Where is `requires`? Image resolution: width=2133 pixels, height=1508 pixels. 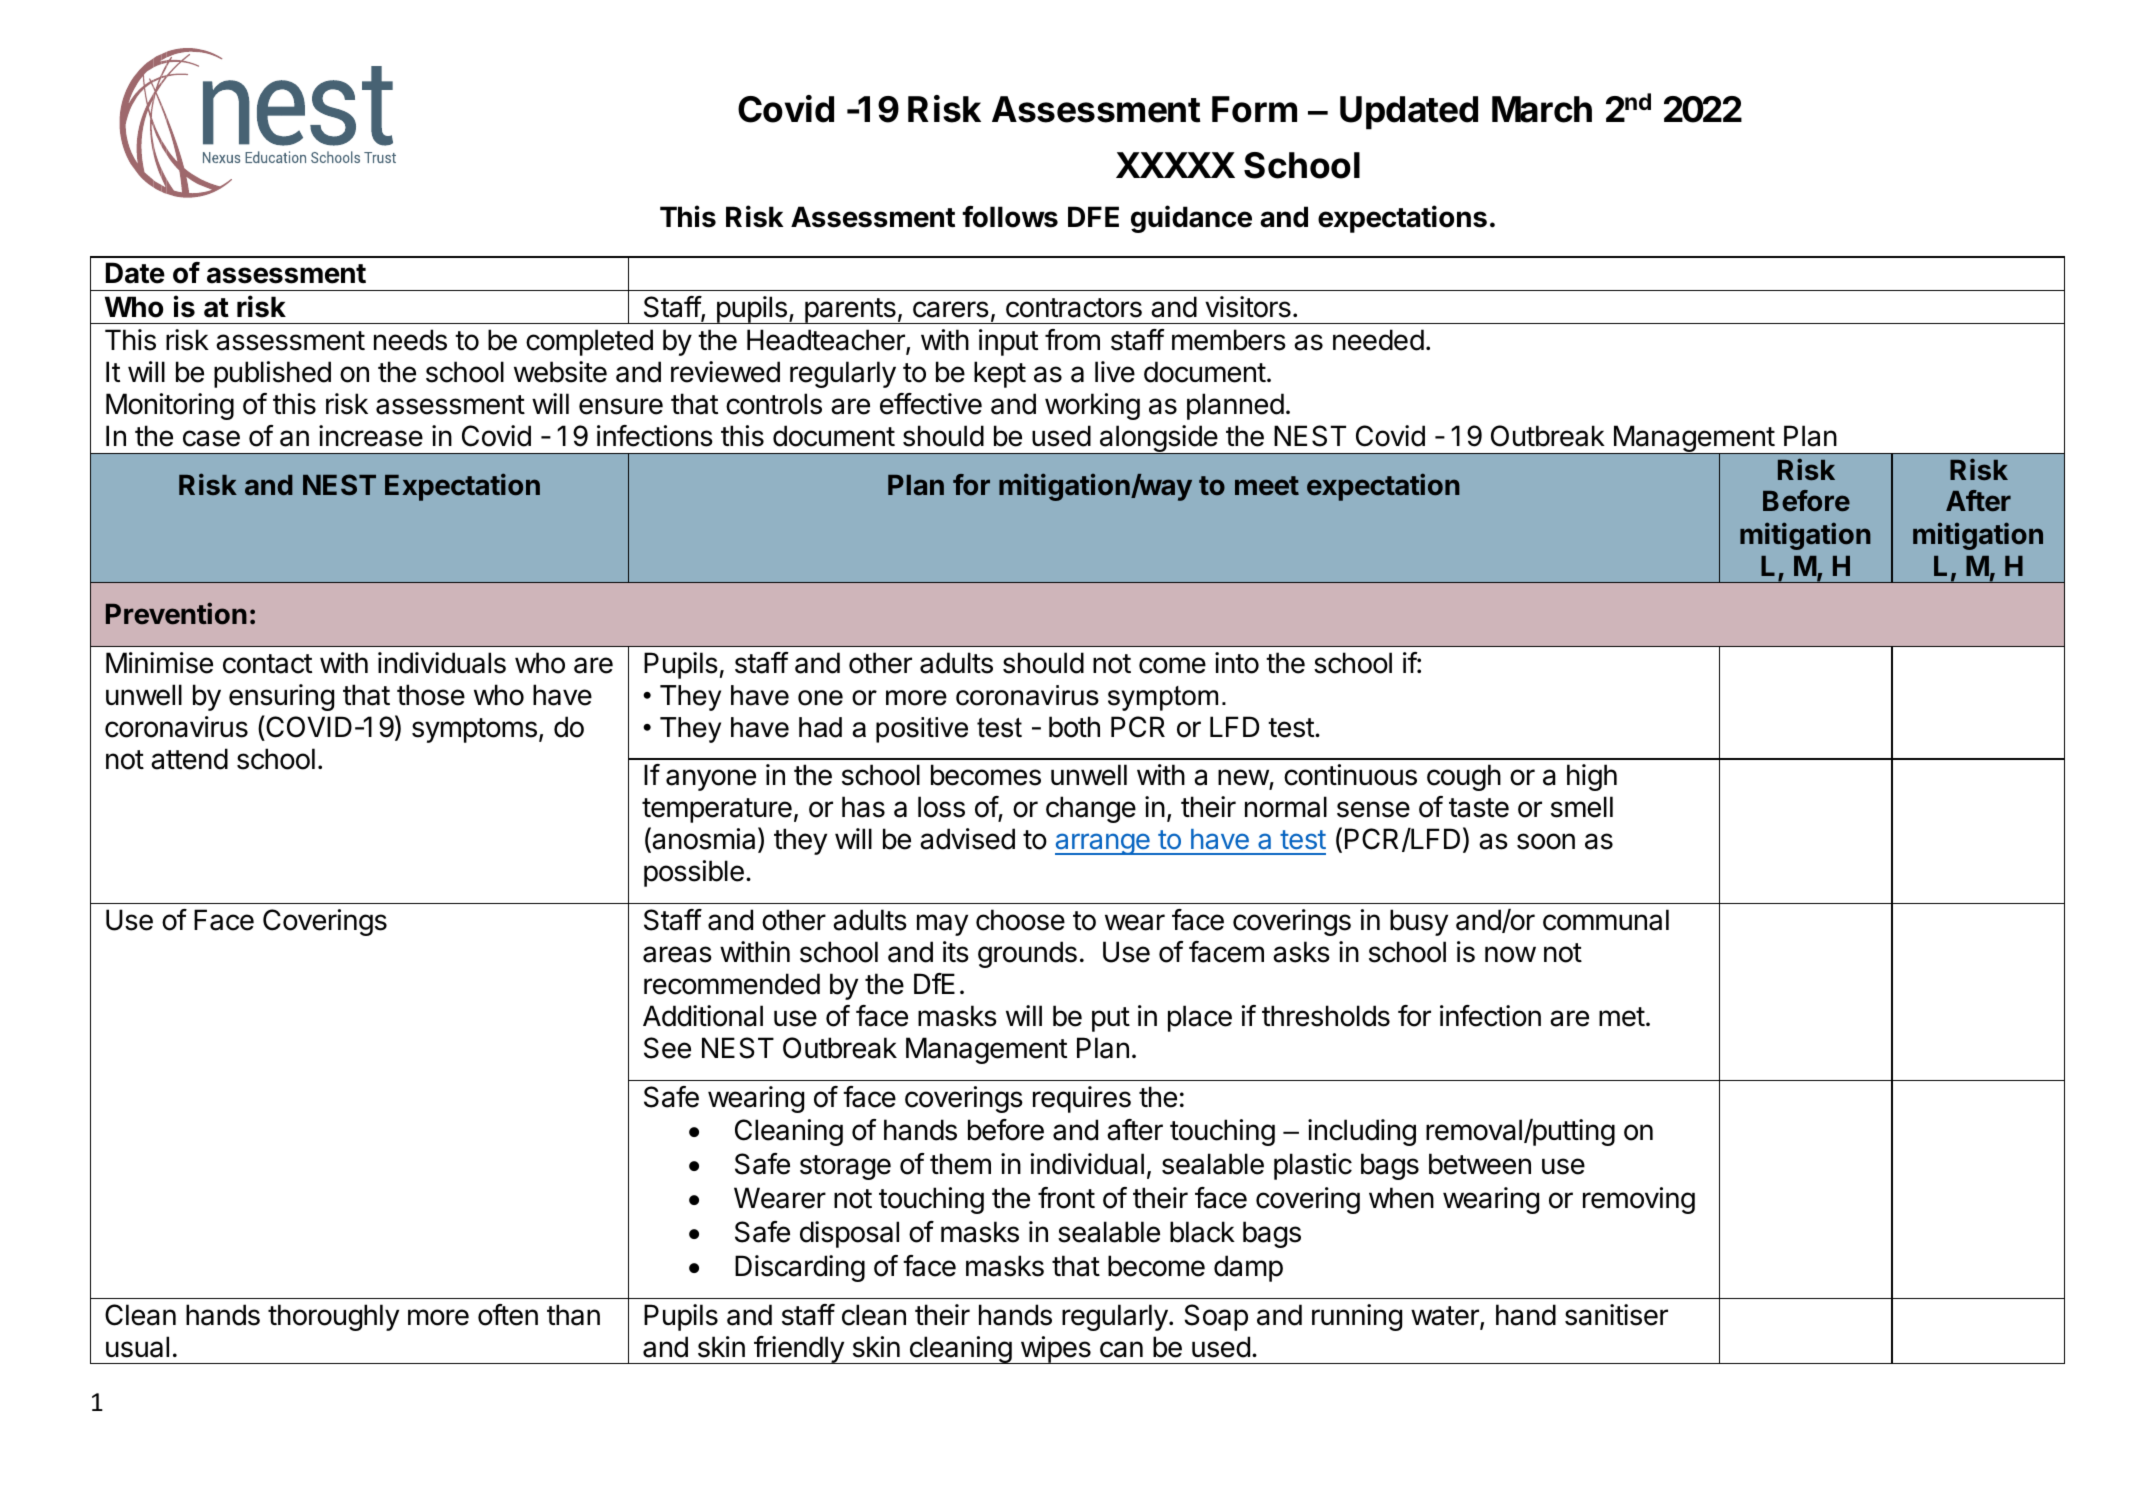
requires is located at coordinates (1082, 1099).
